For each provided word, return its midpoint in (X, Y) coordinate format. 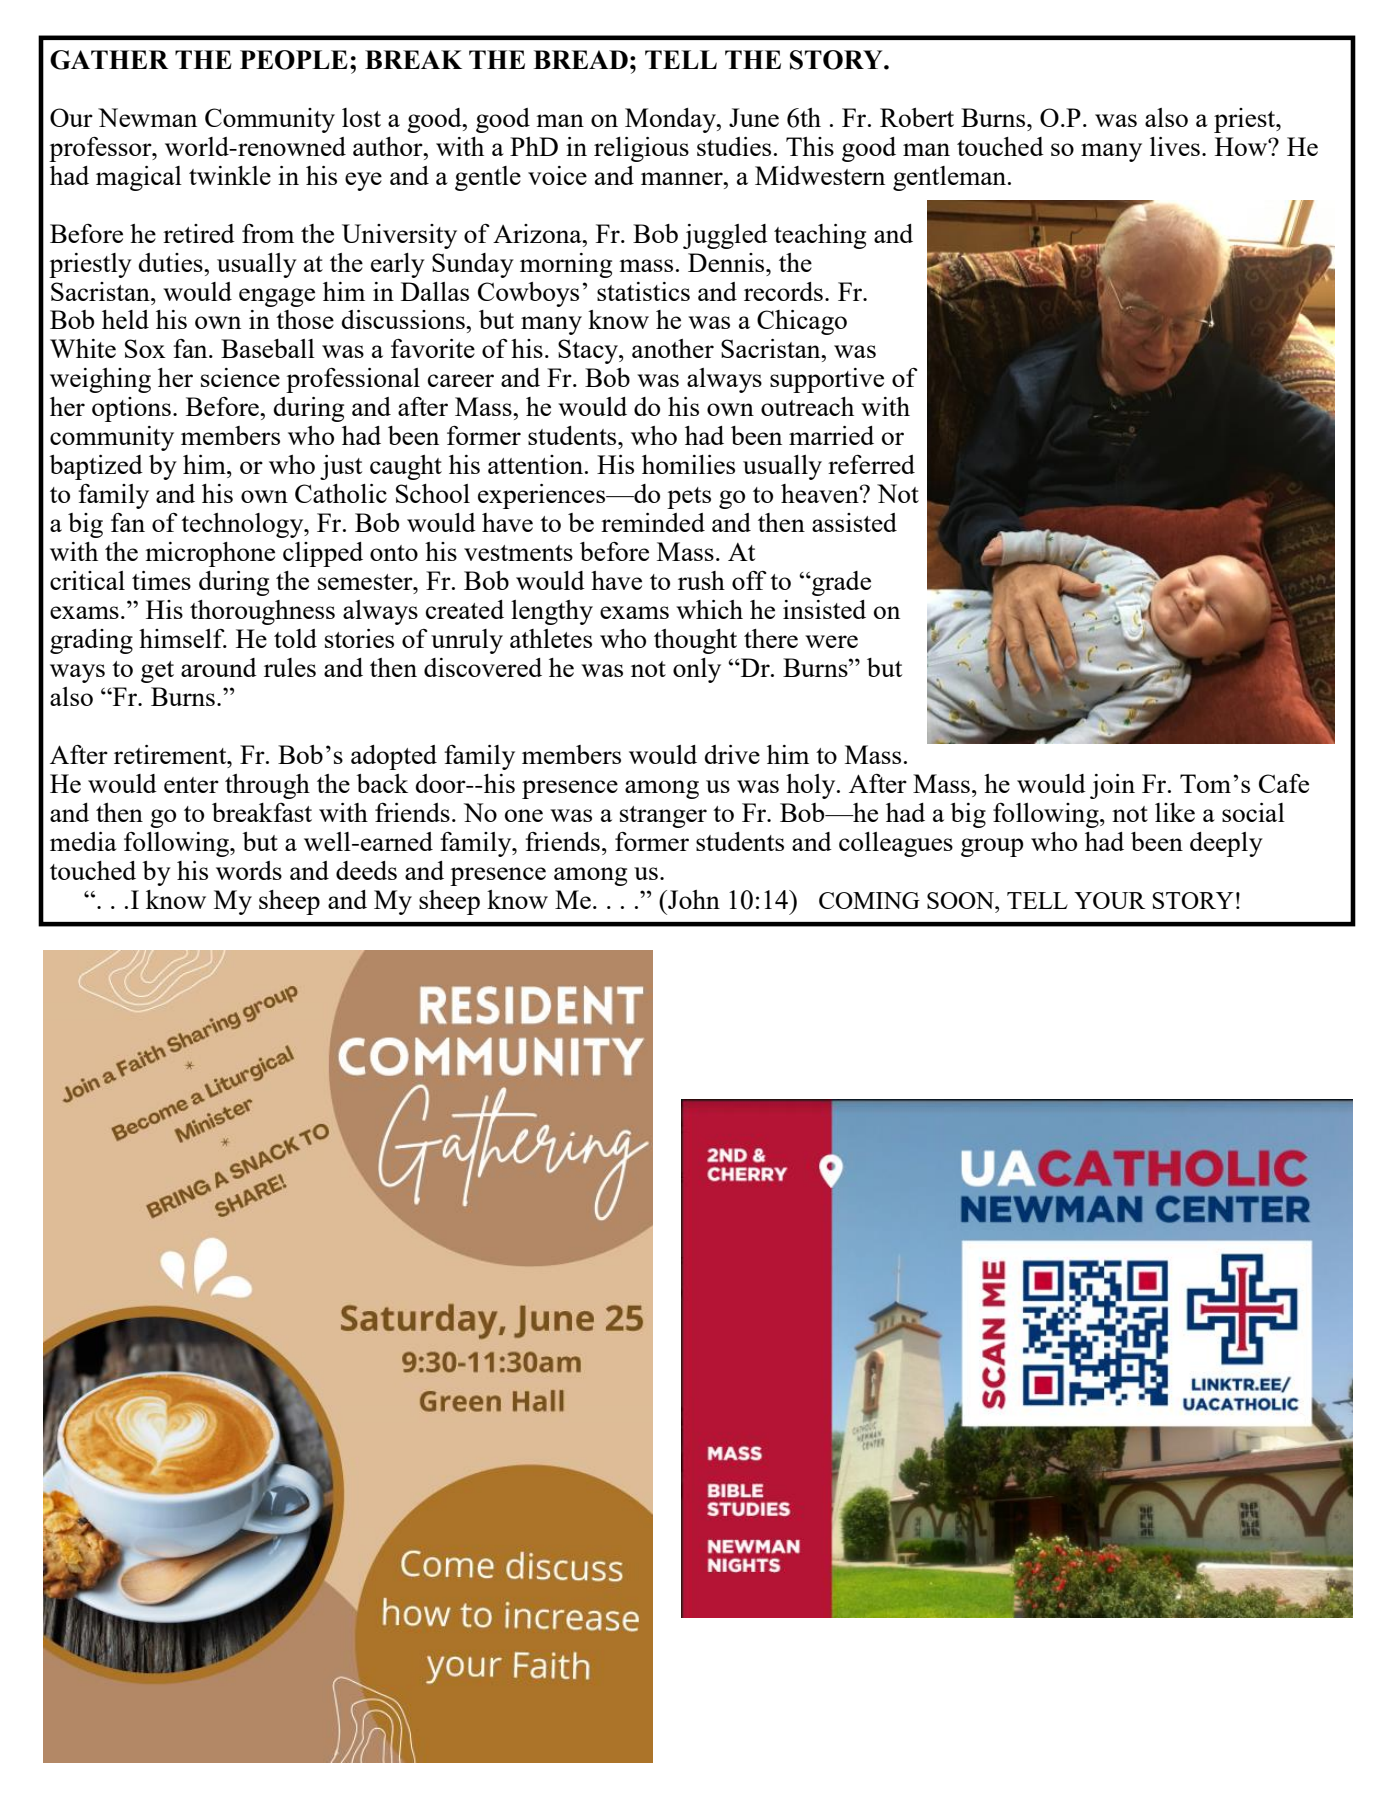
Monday (671, 120)
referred (871, 464)
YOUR (1110, 900)
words (249, 870)
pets (689, 498)
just (341, 467)
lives (1175, 146)
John (693, 899)
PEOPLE (294, 60)
